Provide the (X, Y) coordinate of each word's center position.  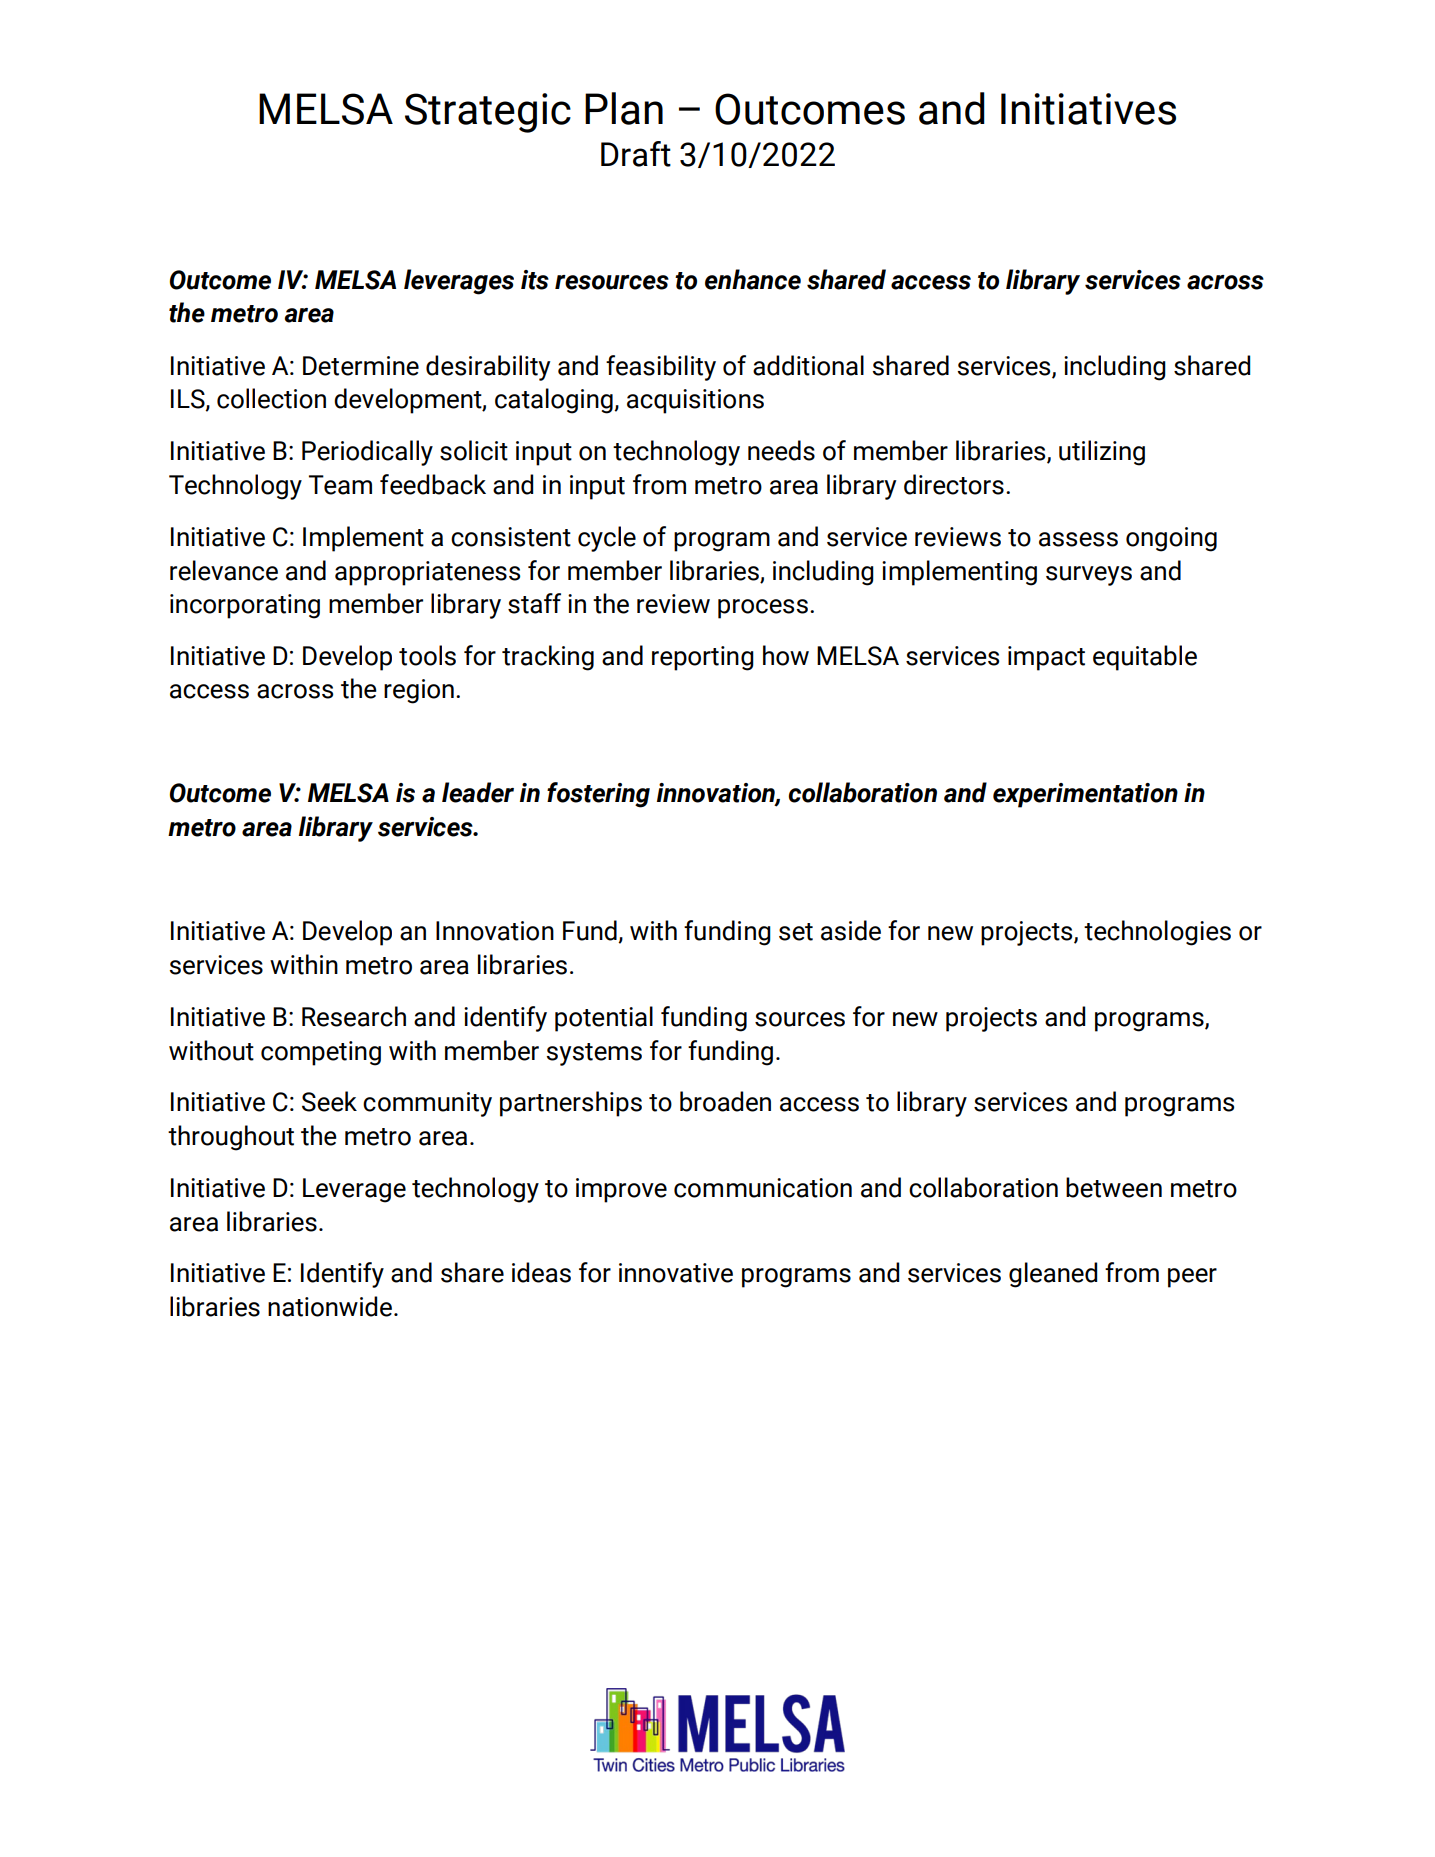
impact (1046, 658)
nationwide (331, 1306)
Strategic (488, 113)
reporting (703, 658)
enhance (753, 279)
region (419, 691)
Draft (636, 154)
